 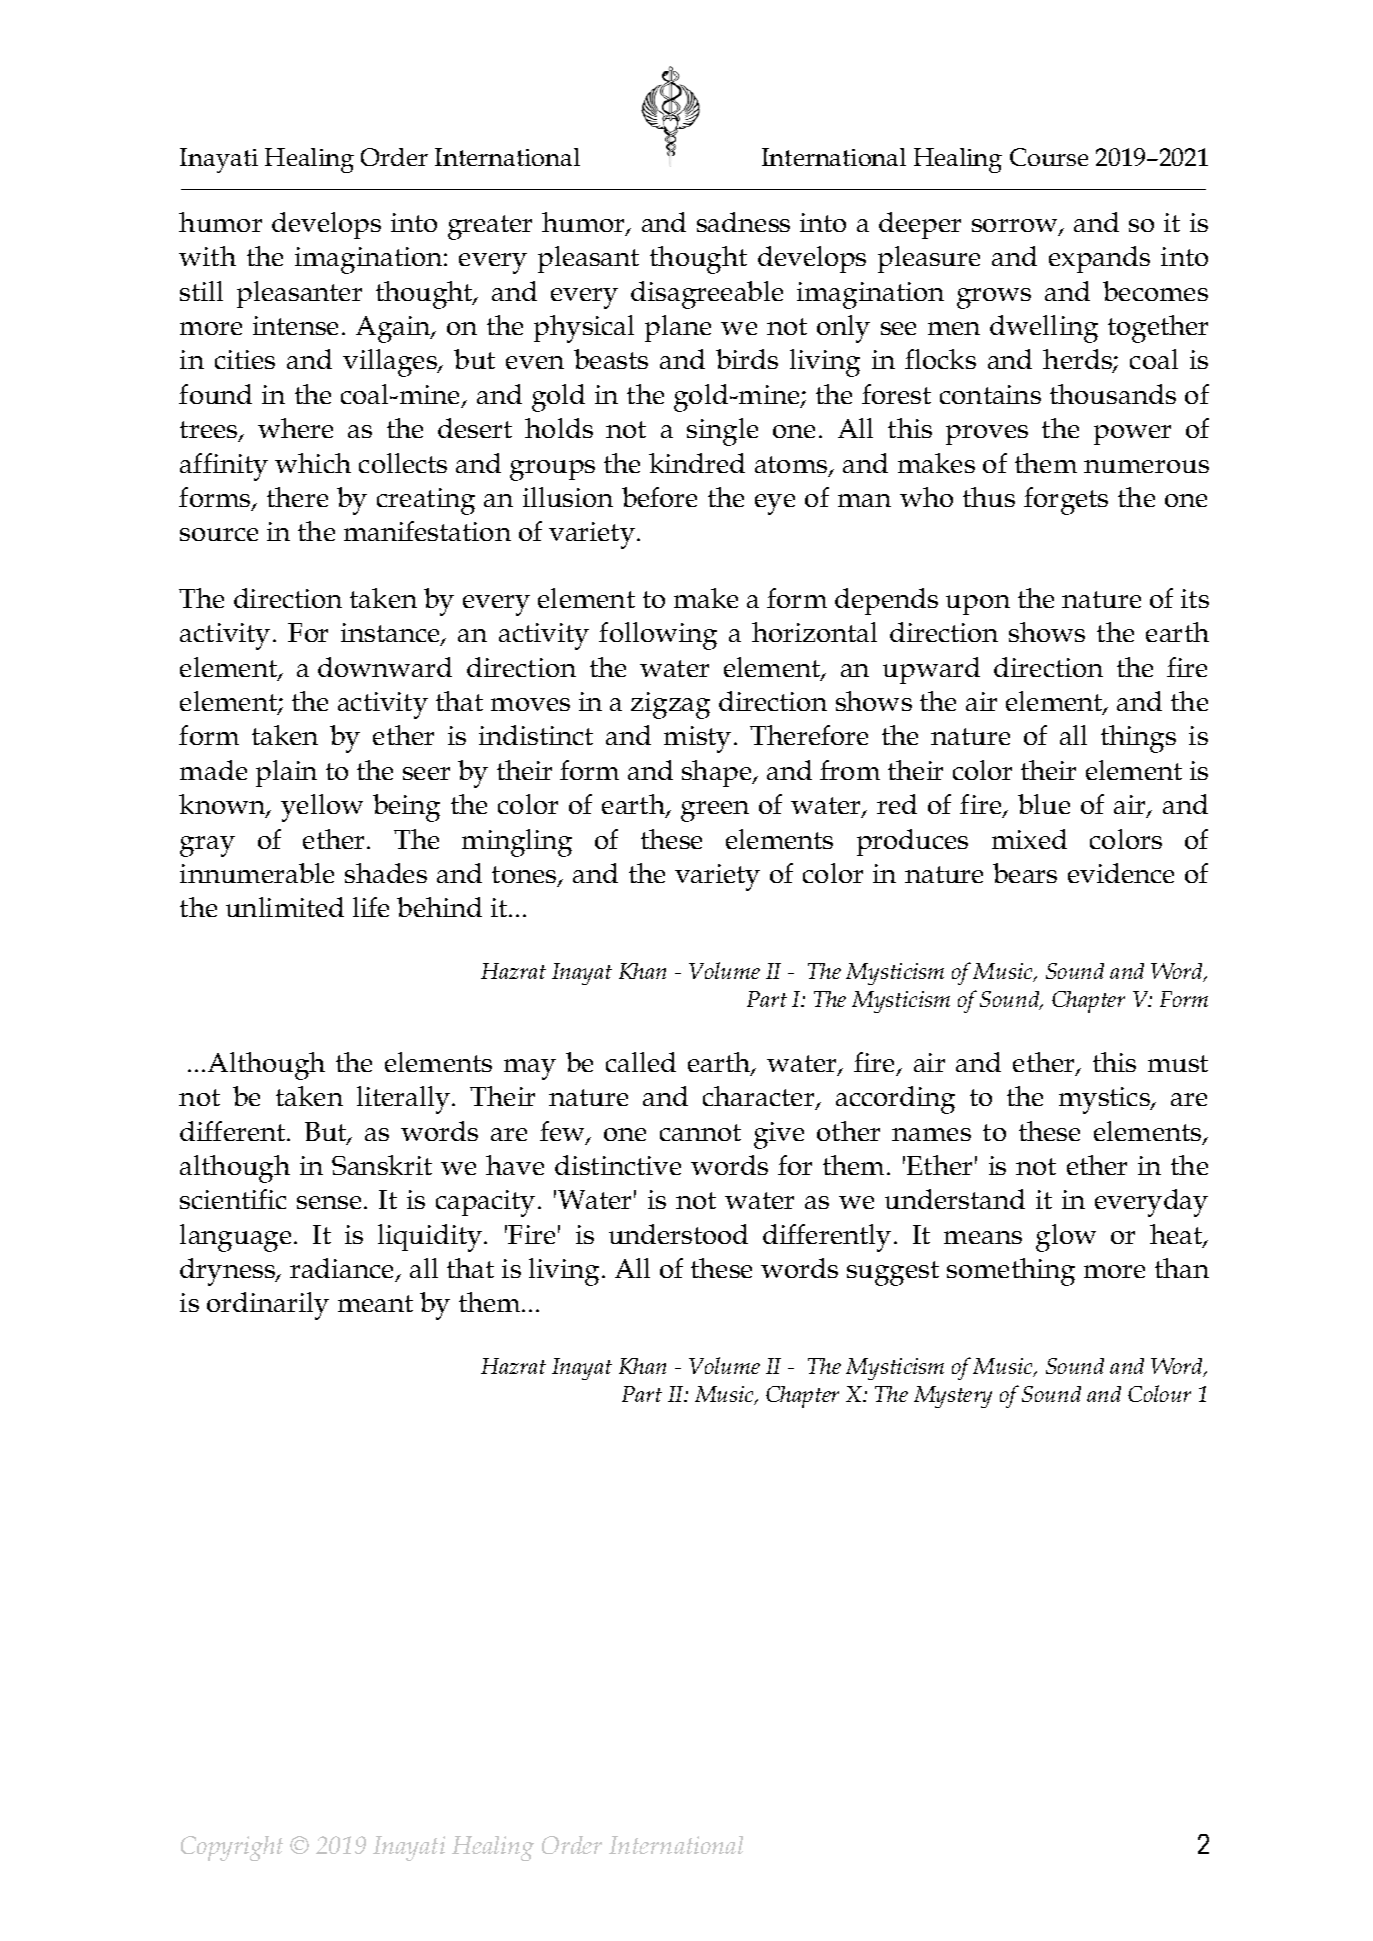 I want to click on Colour, so click(x=1159, y=1393).
